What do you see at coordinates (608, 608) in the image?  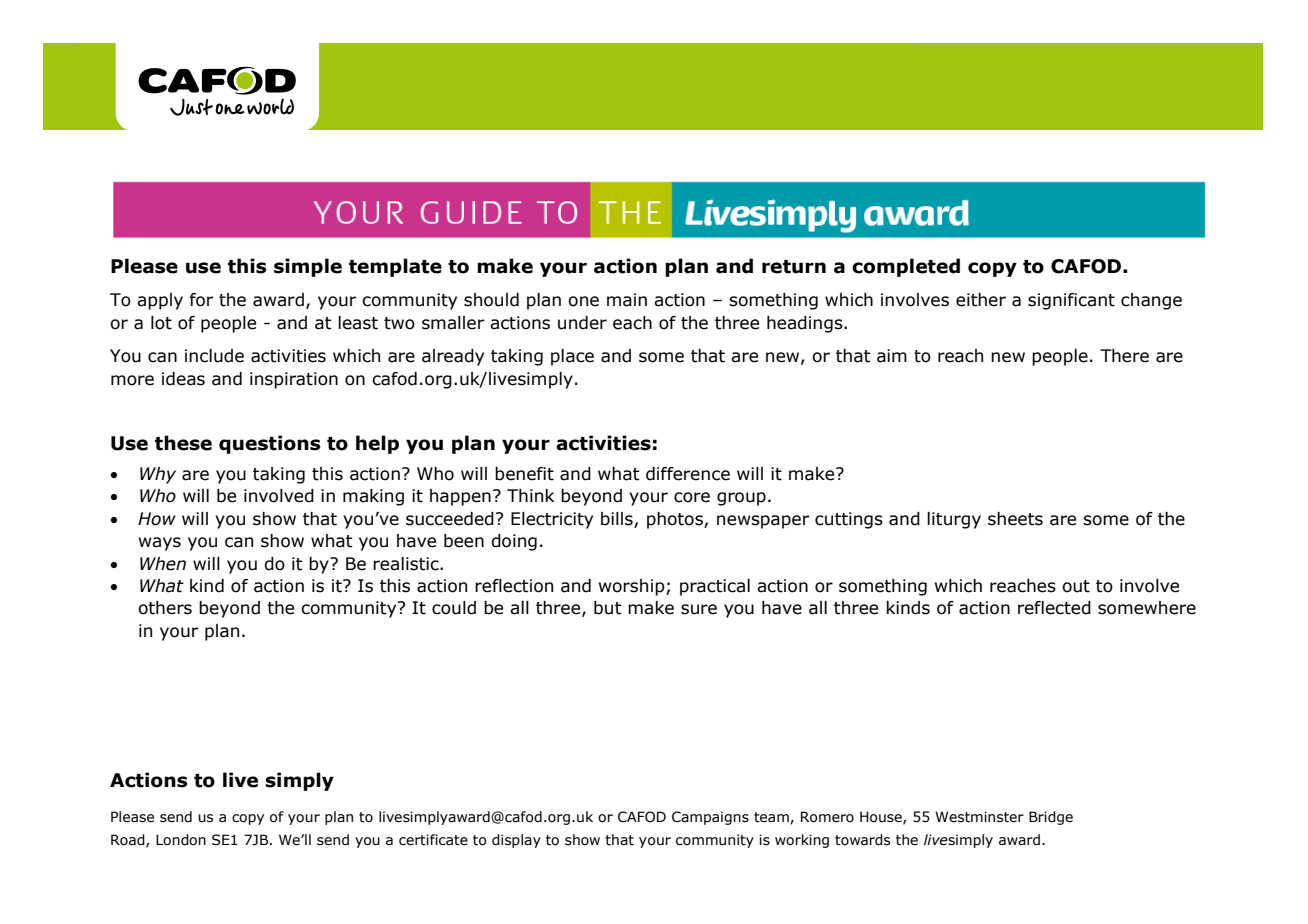 I see `but` at bounding box center [608, 608].
